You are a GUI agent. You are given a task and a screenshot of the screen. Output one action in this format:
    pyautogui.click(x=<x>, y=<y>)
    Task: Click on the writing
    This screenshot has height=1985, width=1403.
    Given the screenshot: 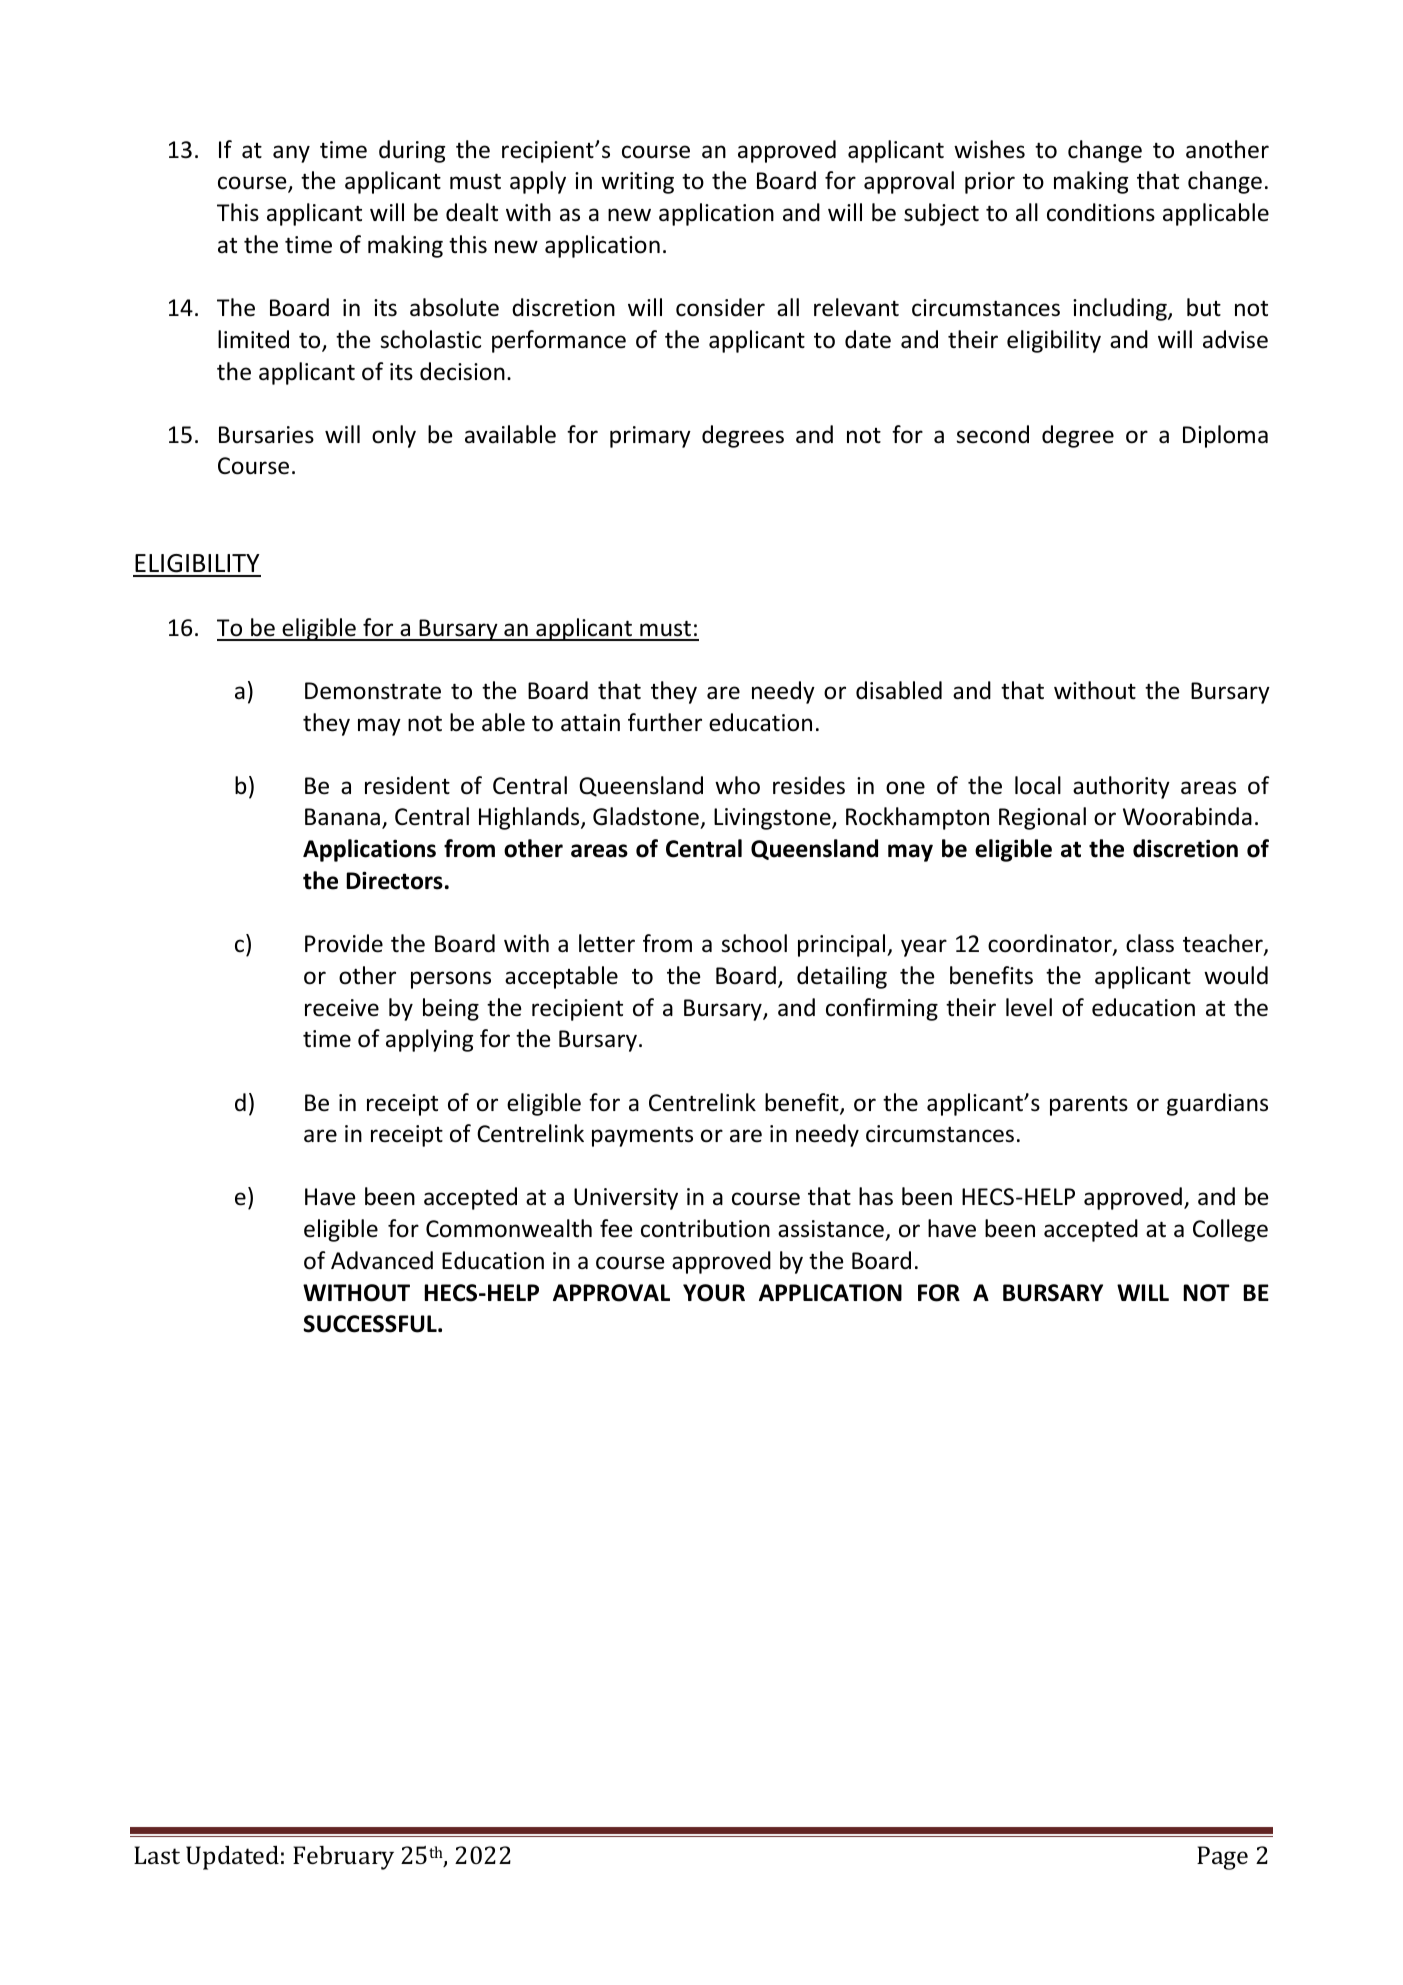 What is the action you would take?
    pyautogui.click(x=637, y=183)
